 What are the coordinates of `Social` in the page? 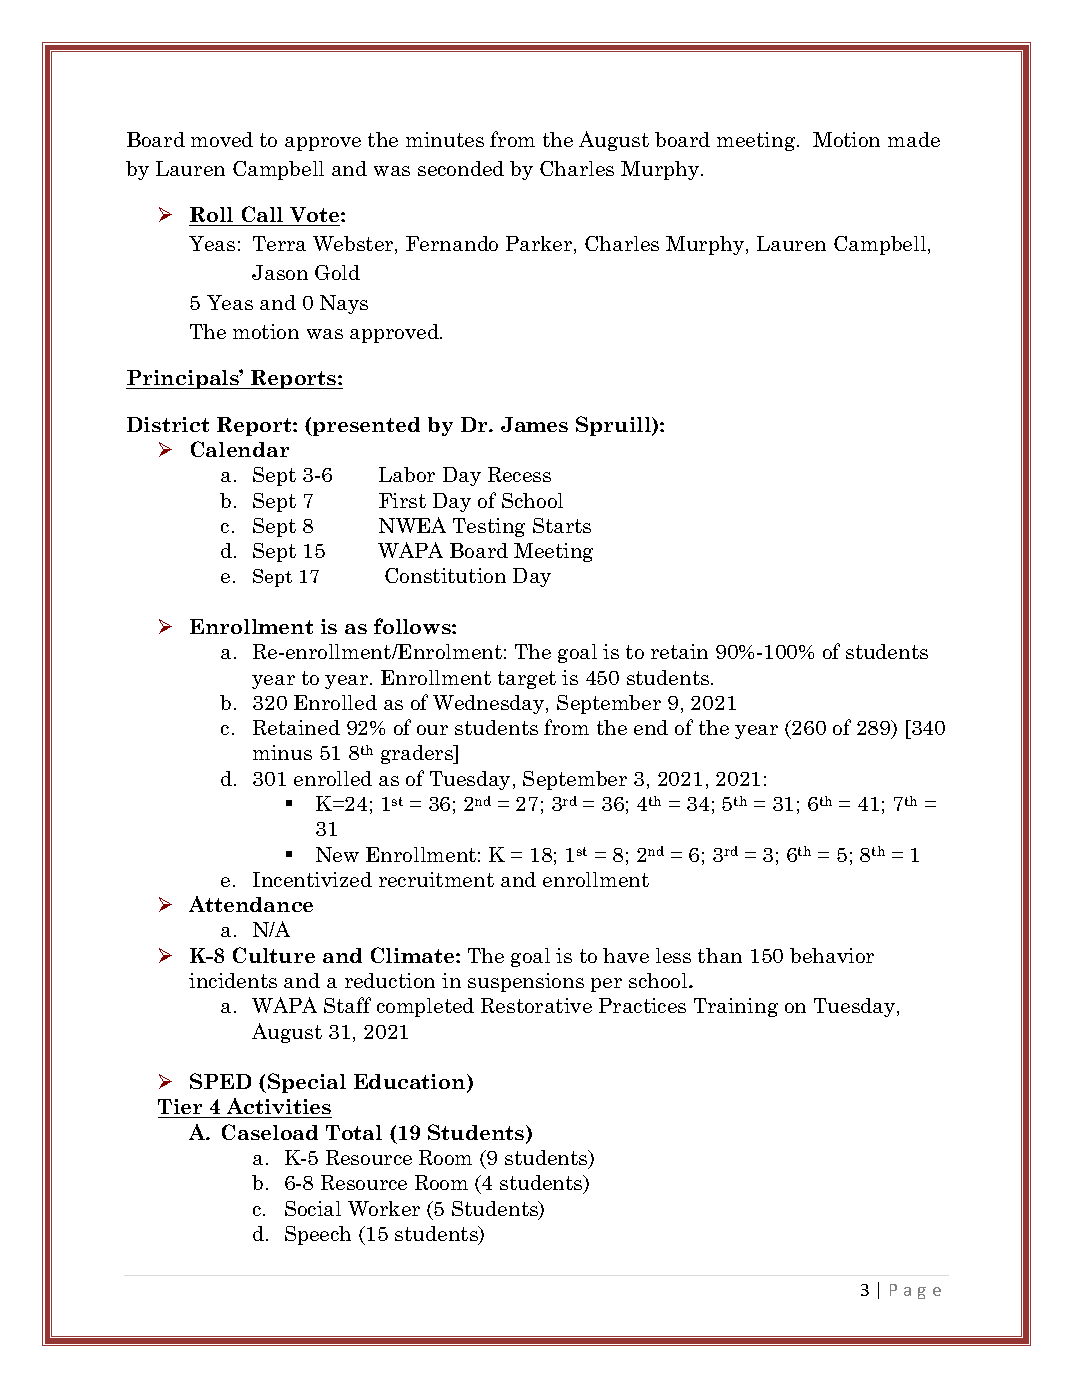 It's located at (313, 1208).
